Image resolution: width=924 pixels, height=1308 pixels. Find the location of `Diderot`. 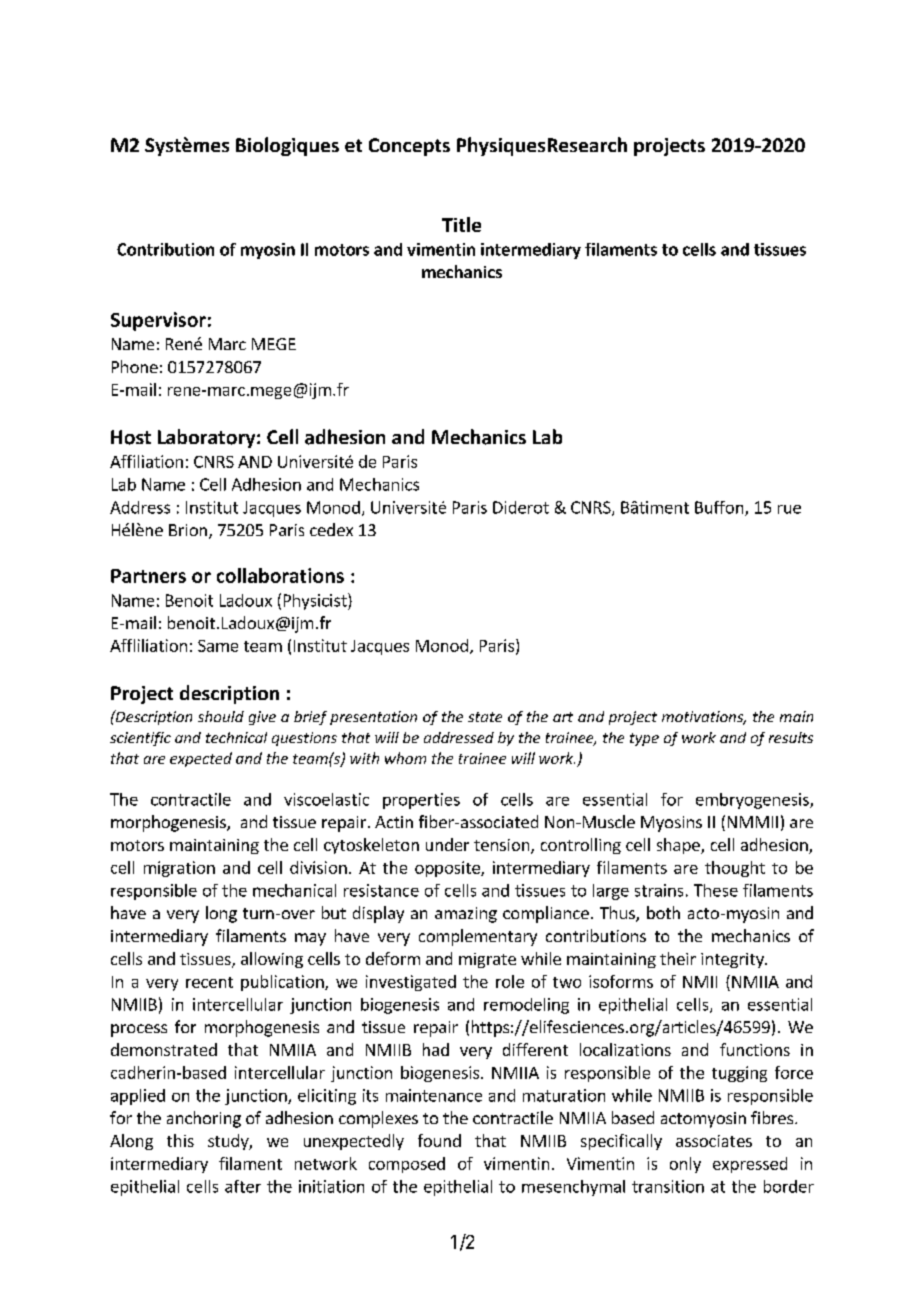

Diderot is located at coordinates (521, 507).
